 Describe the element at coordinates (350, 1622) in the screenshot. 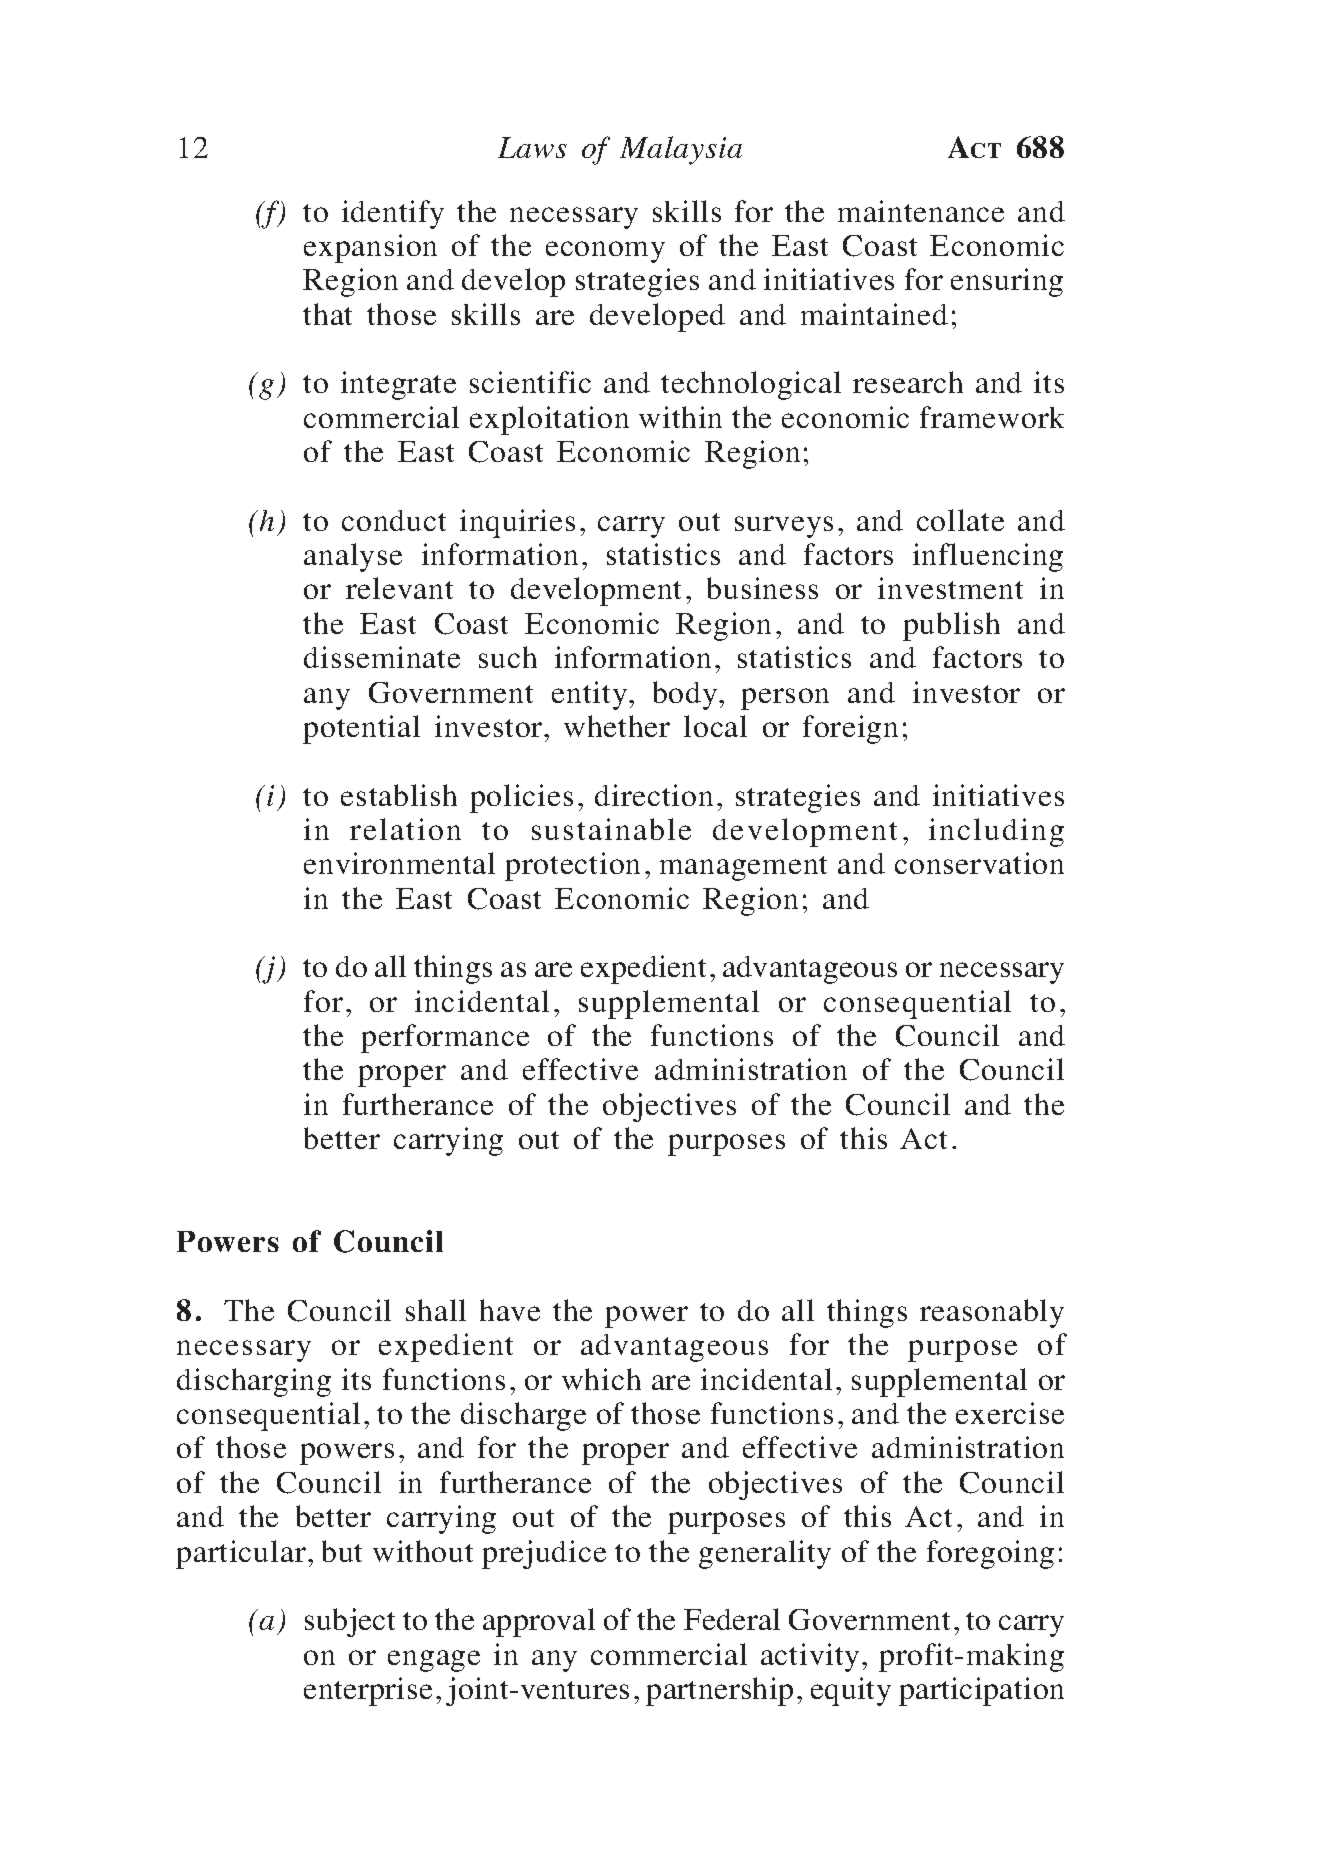

I see `subject` at that location.
